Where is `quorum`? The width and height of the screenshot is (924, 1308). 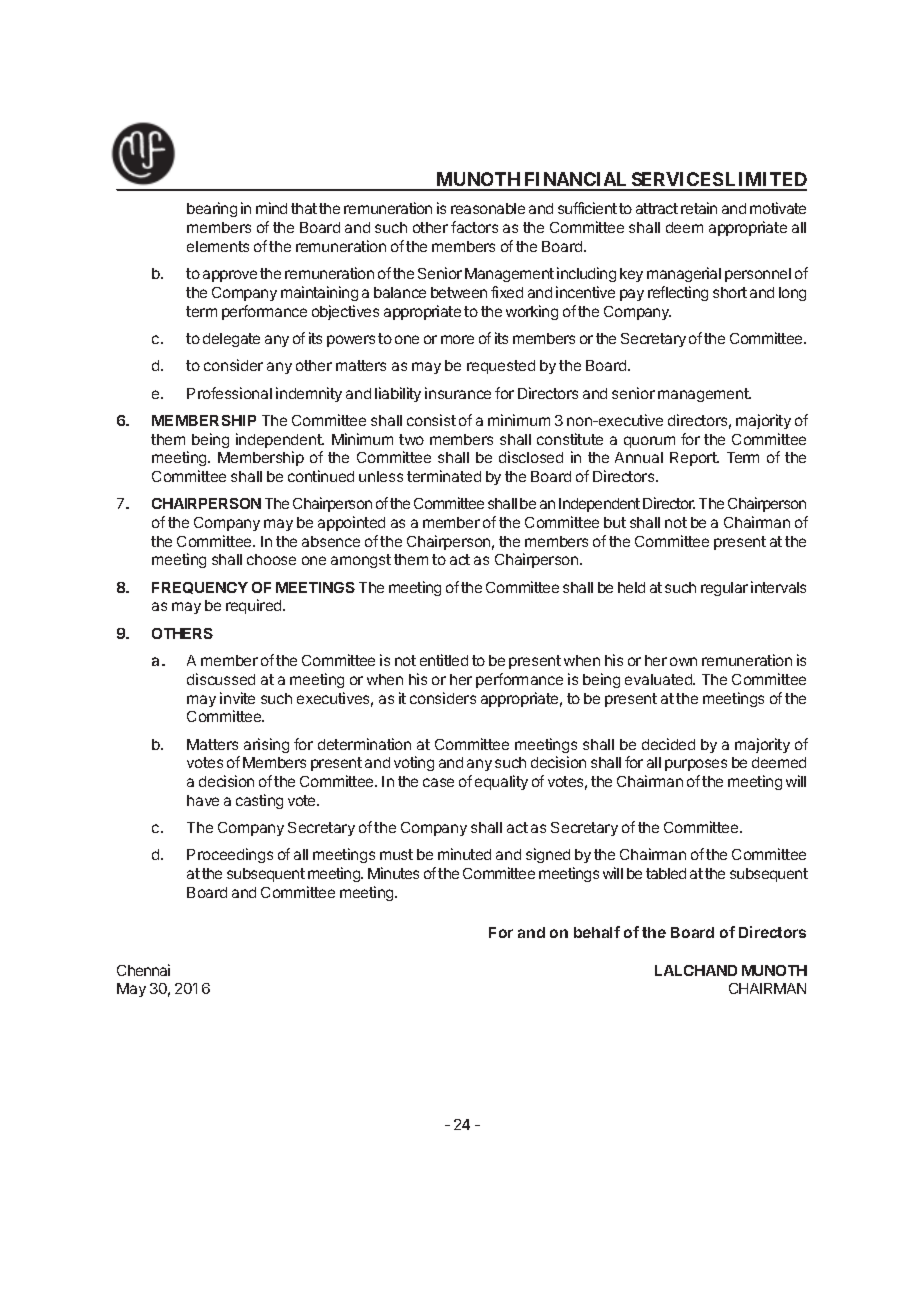
quorum is located at coordinates (649, 442).
